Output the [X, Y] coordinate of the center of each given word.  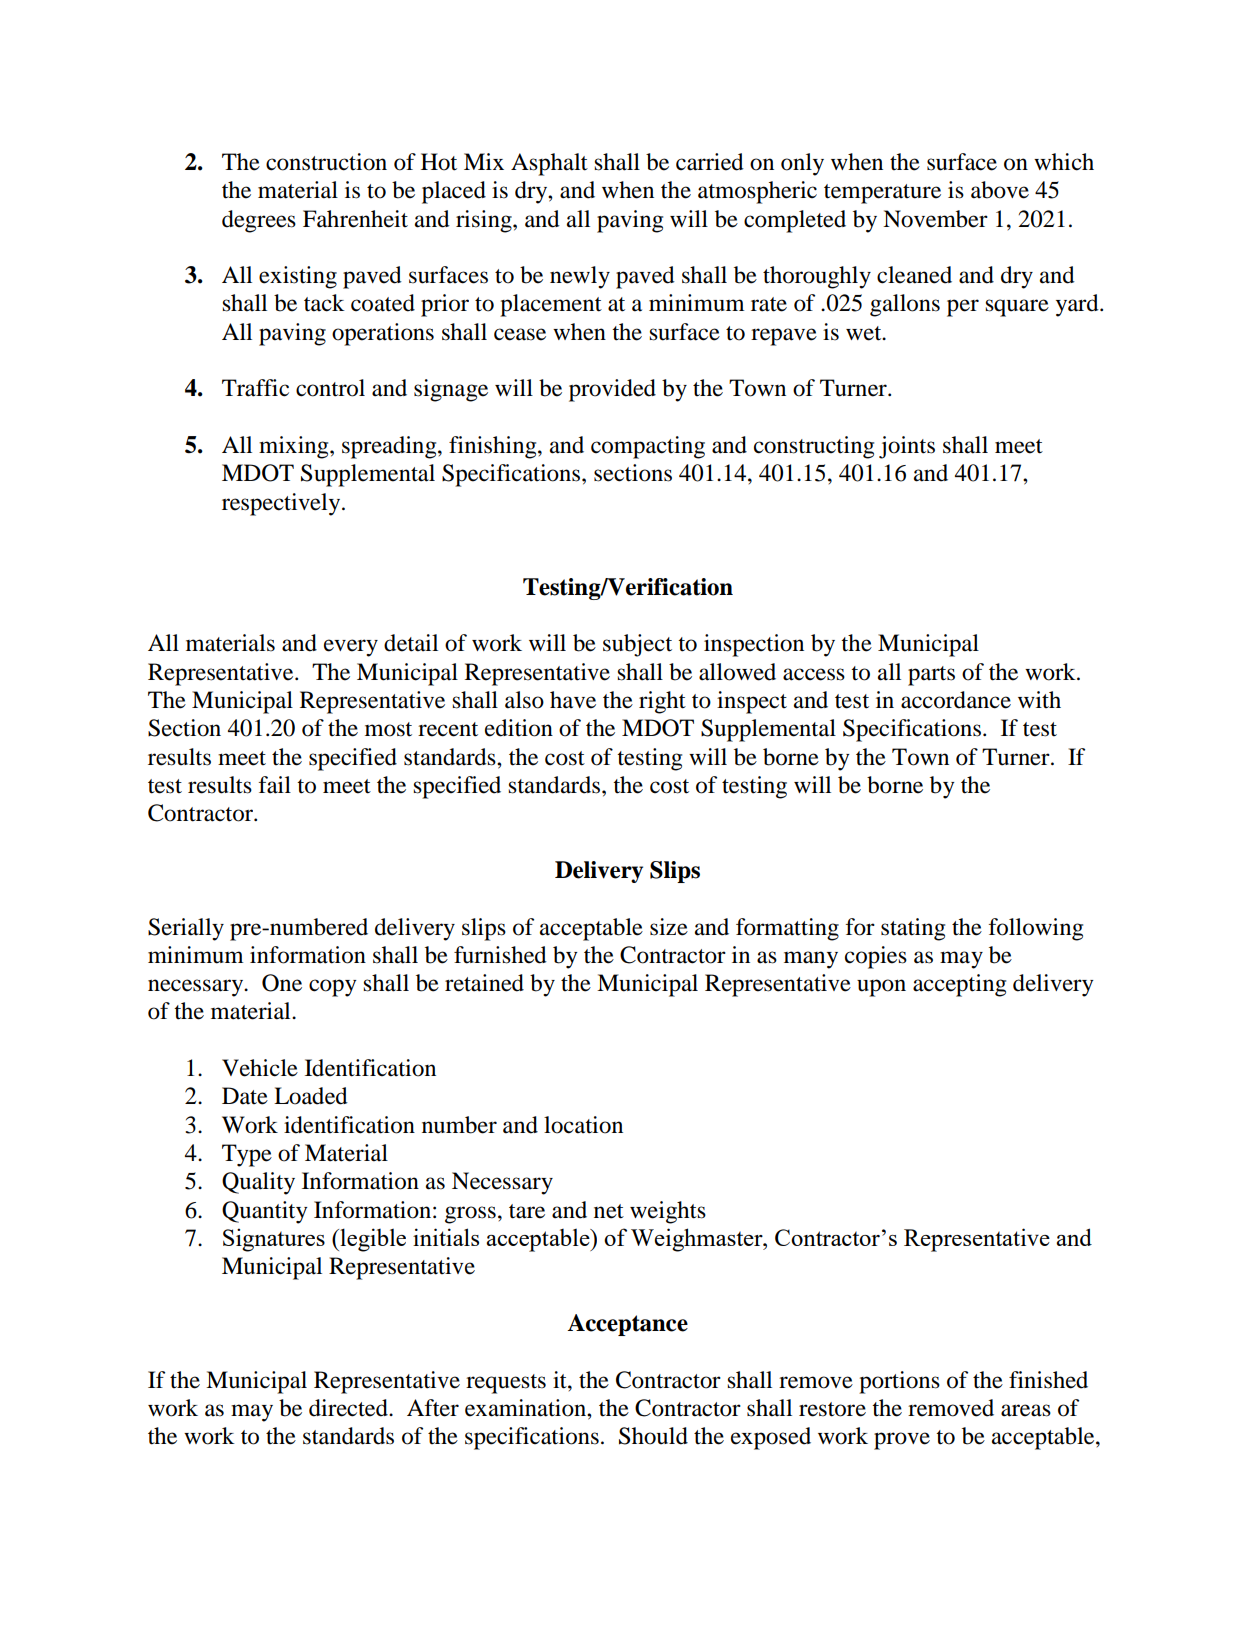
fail [275, 785]
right [662, 702]
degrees [259, 221]
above [1000, 190]
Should [653, 1436]
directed [349, 1408]
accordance [956, 700]
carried [710, 162]
